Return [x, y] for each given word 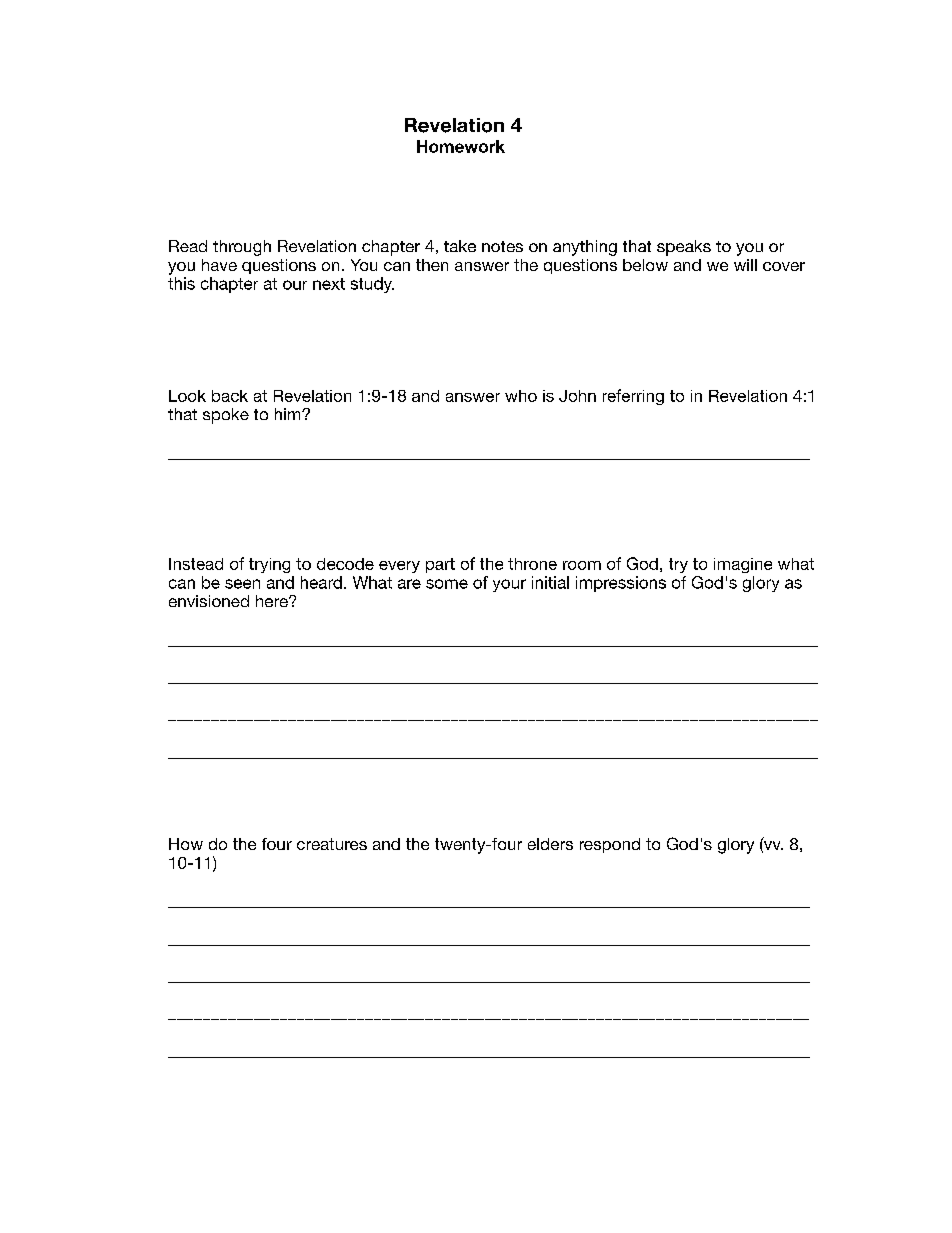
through [242, 248]
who [521, 396]
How [186, 844]
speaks [684, 248]
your [509, 585]
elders [550, 844]
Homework [461, 146]
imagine [743, 565]
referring [633, 397]
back [230, 396]
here [273, 601]
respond [610, 845]
